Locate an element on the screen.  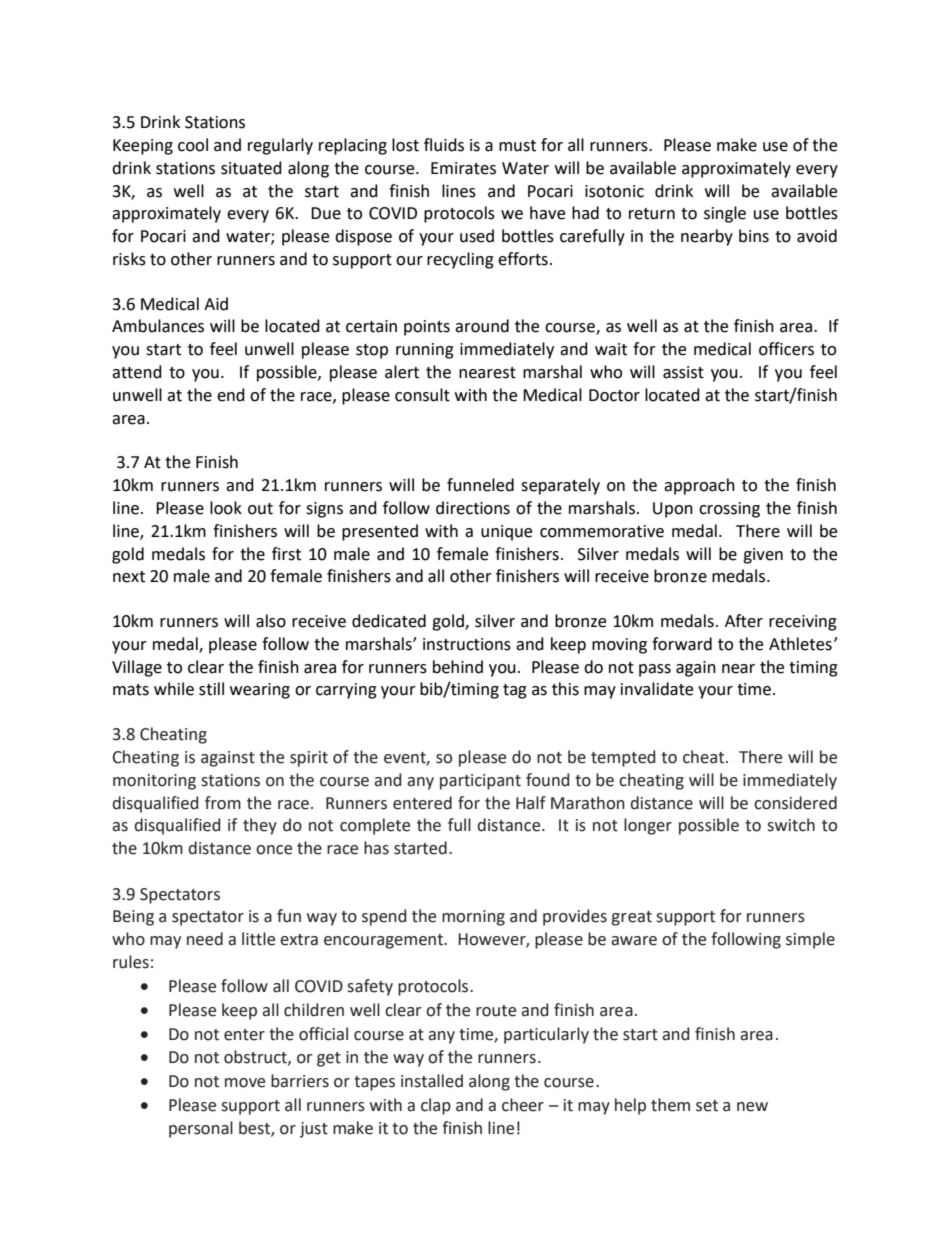
new is located at coordinates (752, 1107).
